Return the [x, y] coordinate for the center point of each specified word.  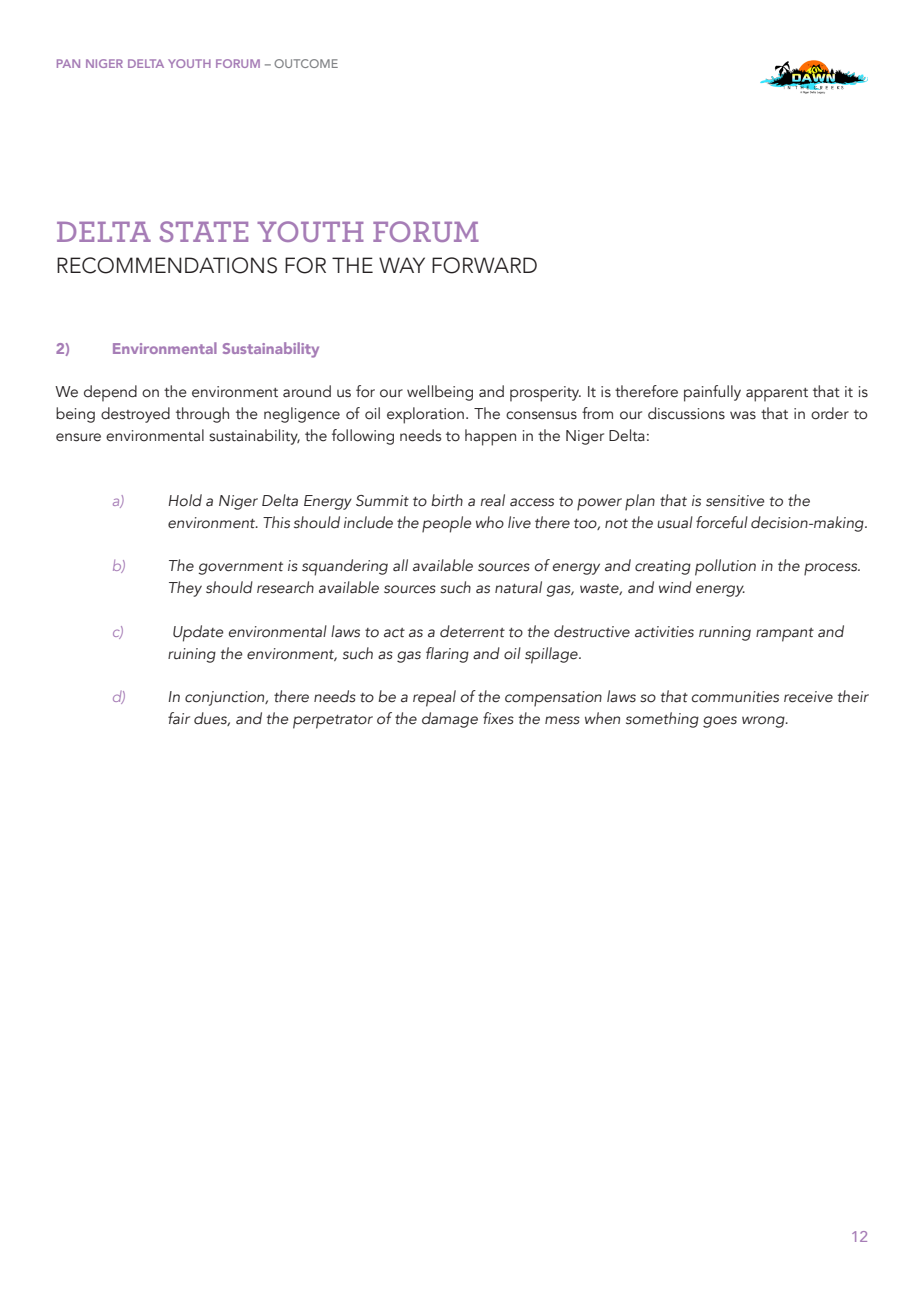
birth [447, 500]
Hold [185, 500]
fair [179, 718]
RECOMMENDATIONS [167, 265]
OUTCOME [306, 63]
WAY [402, 265]
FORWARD [484, 265]
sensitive [735, 501]
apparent [777, 395]
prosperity [545, 394]
